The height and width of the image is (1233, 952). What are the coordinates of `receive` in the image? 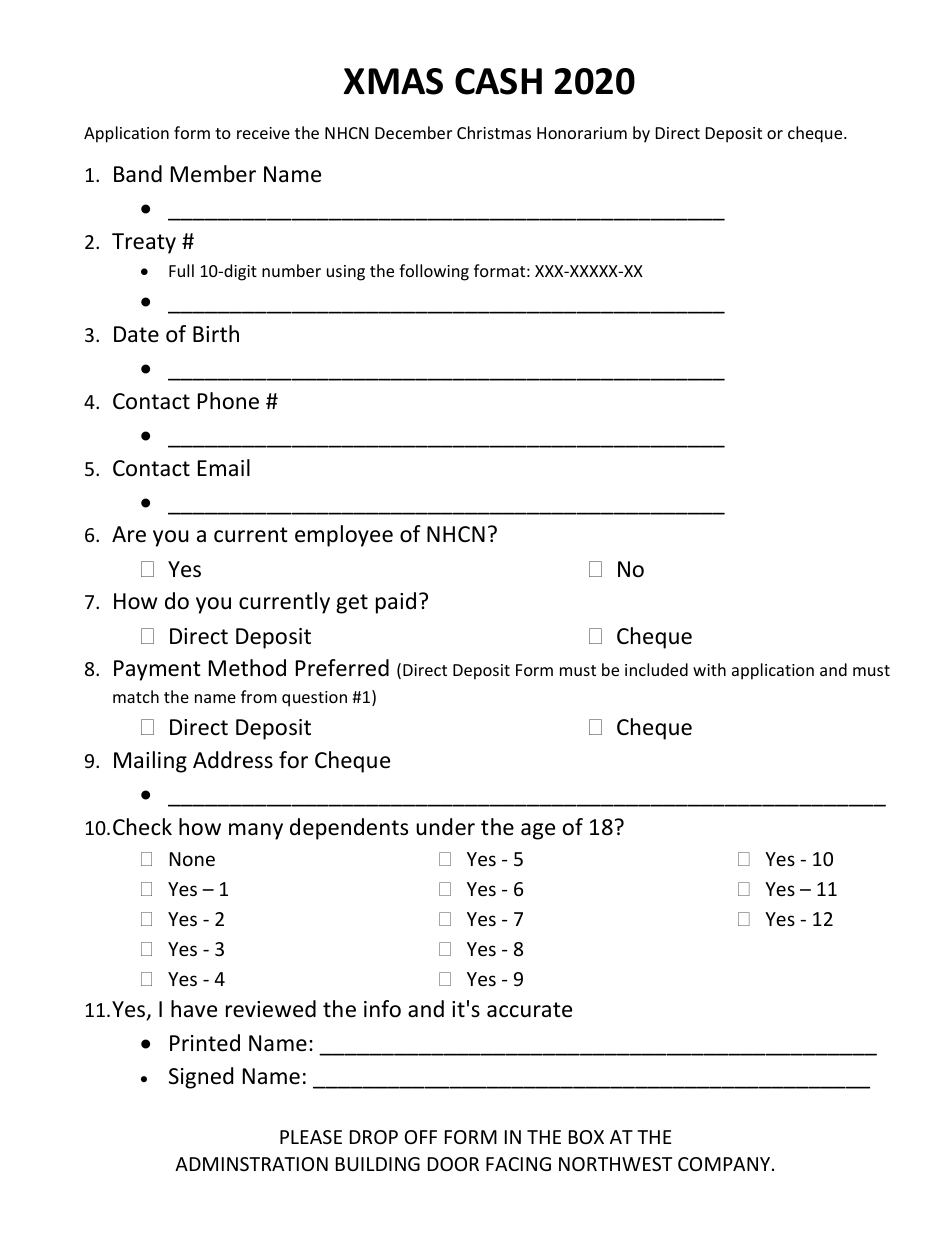 It's located at (263, 133).
